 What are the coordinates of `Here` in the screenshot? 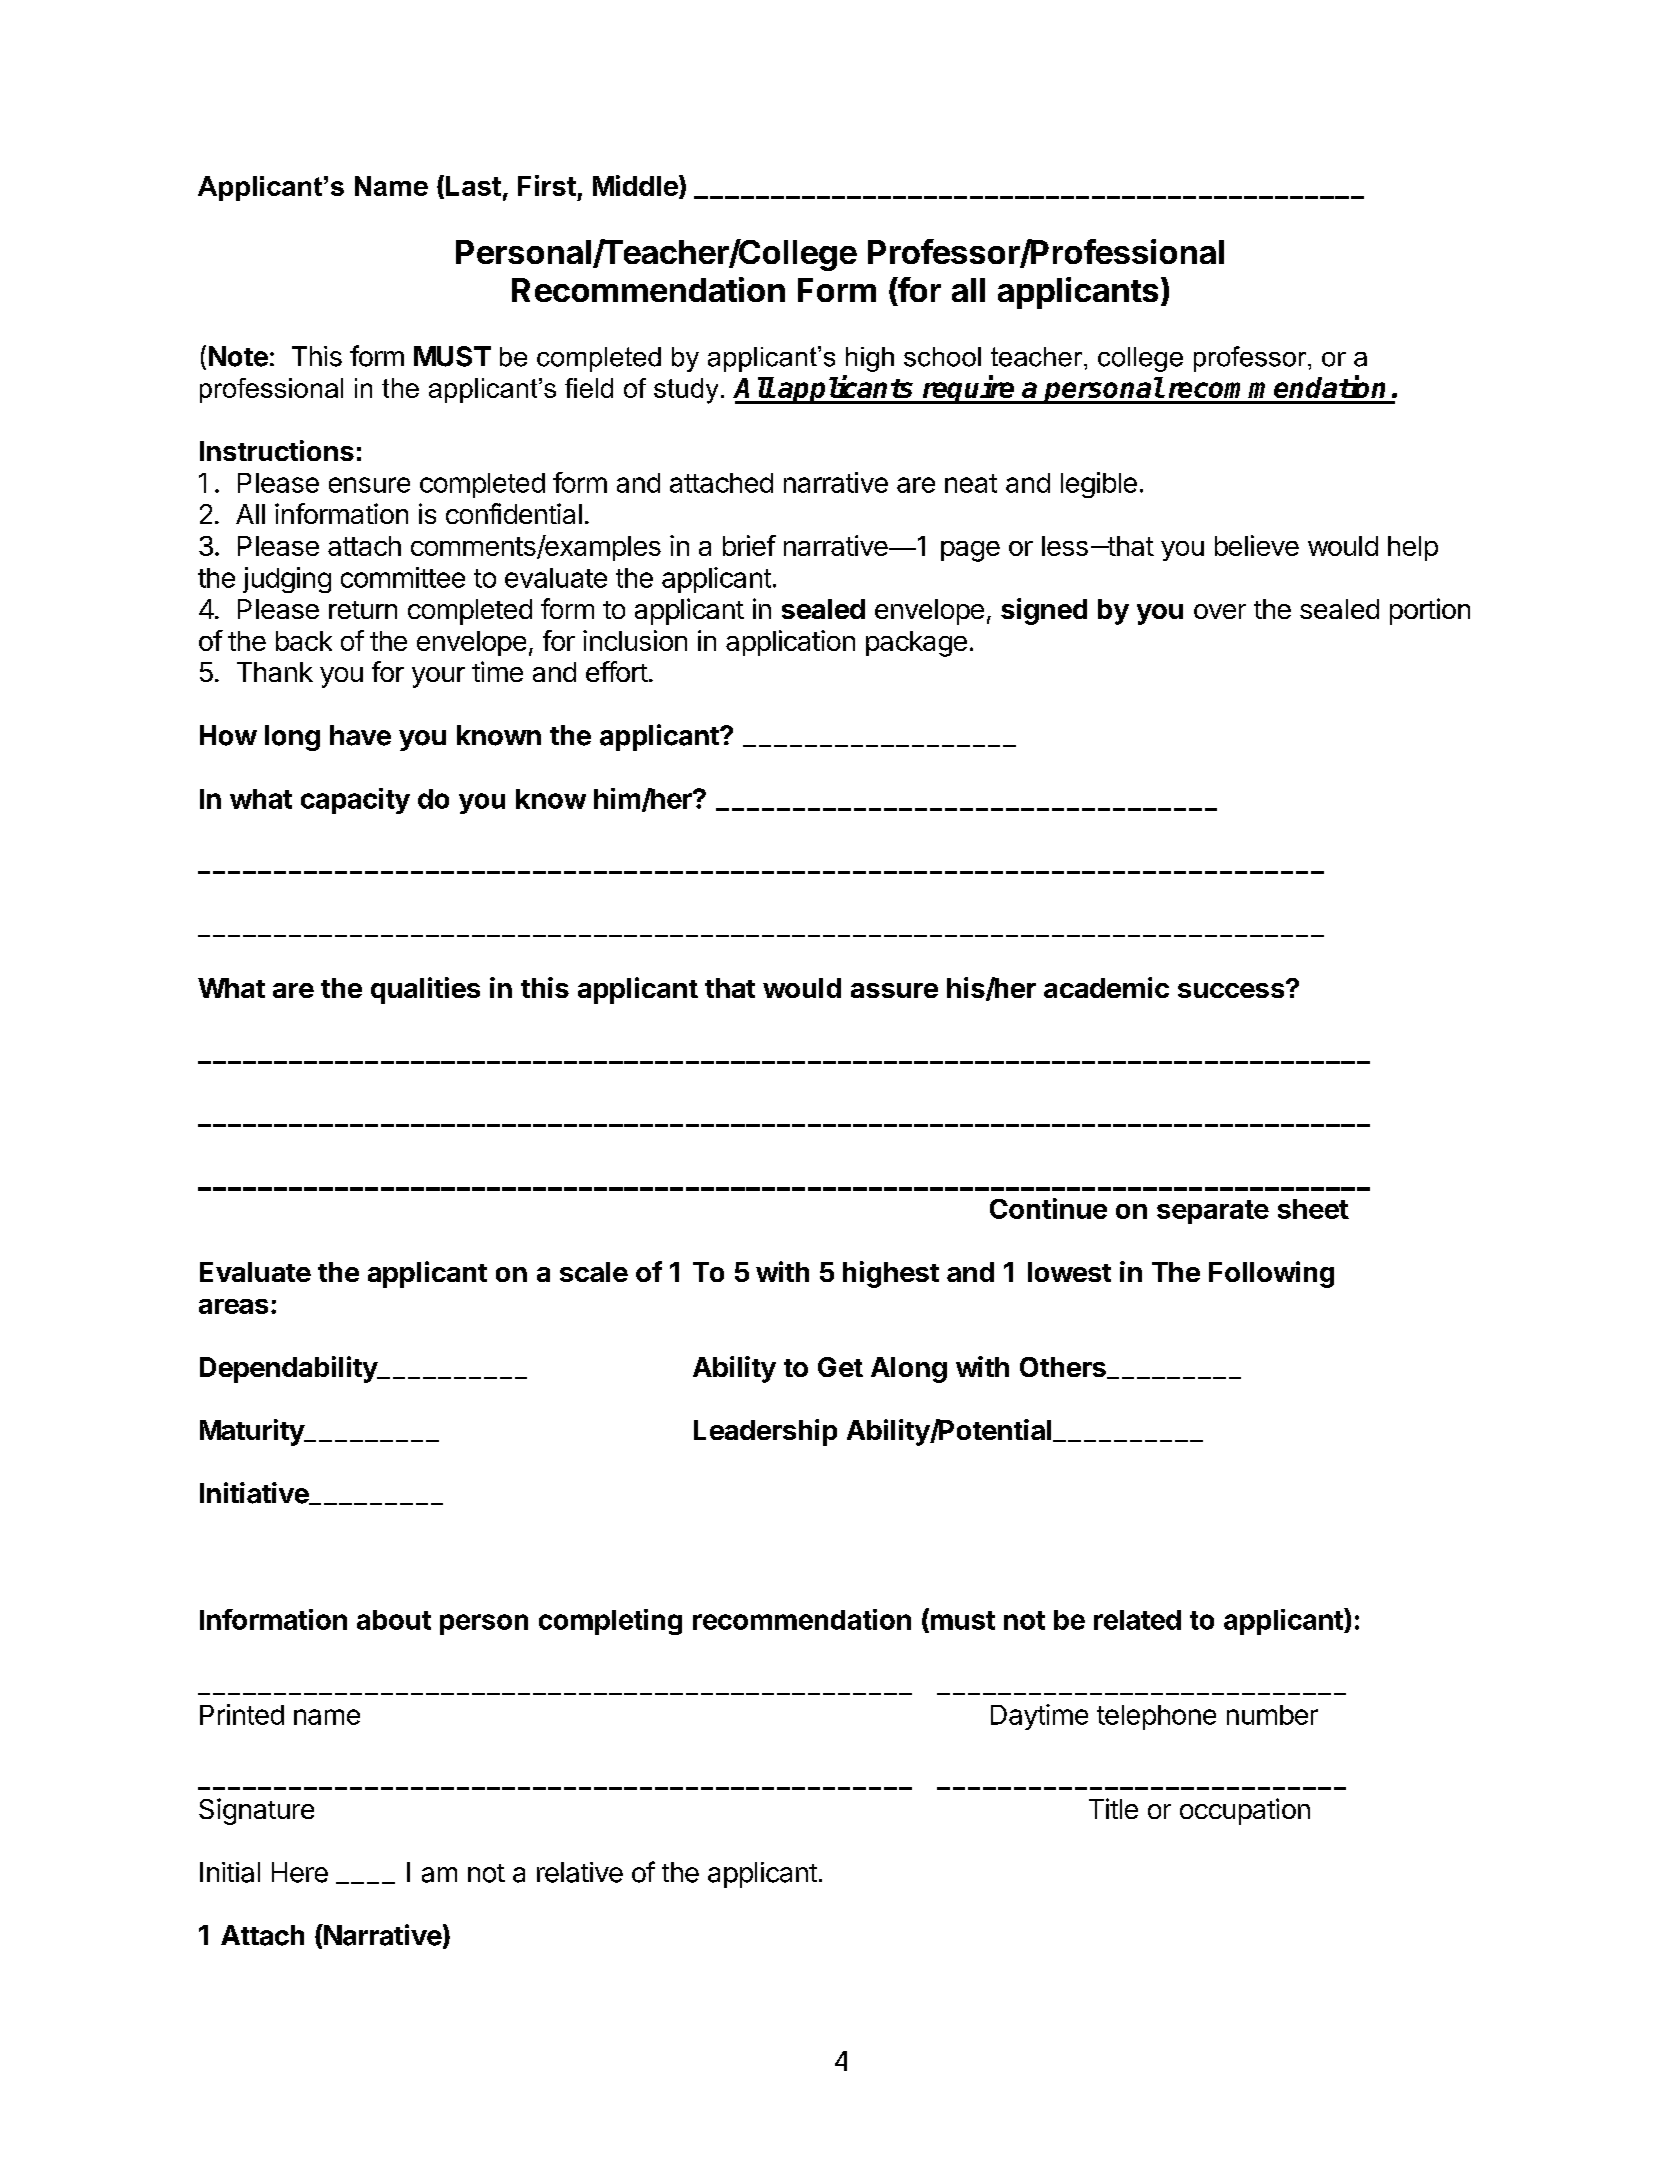 It's located at (300, 1872).
